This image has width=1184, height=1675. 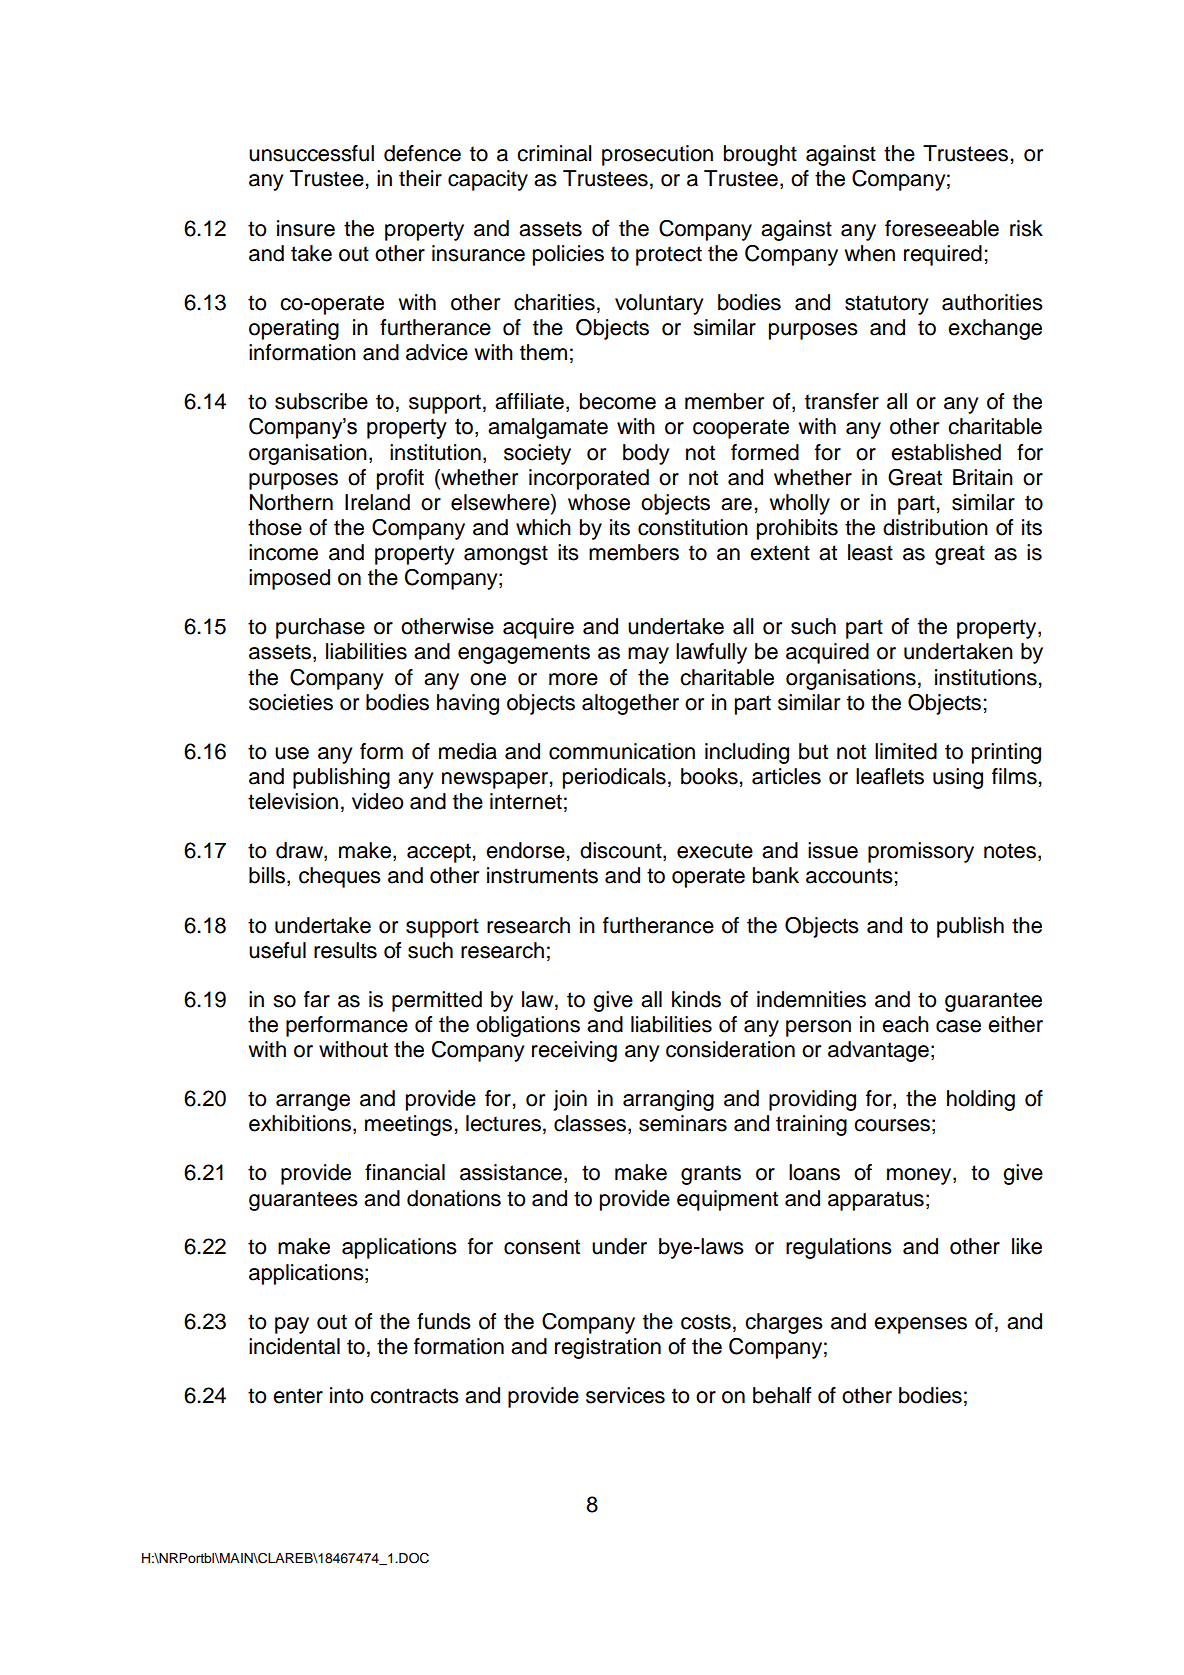 What do you see at coordinates (942, 228) in the image?
I see `foreseeable` at bounding box center [942, 228].
